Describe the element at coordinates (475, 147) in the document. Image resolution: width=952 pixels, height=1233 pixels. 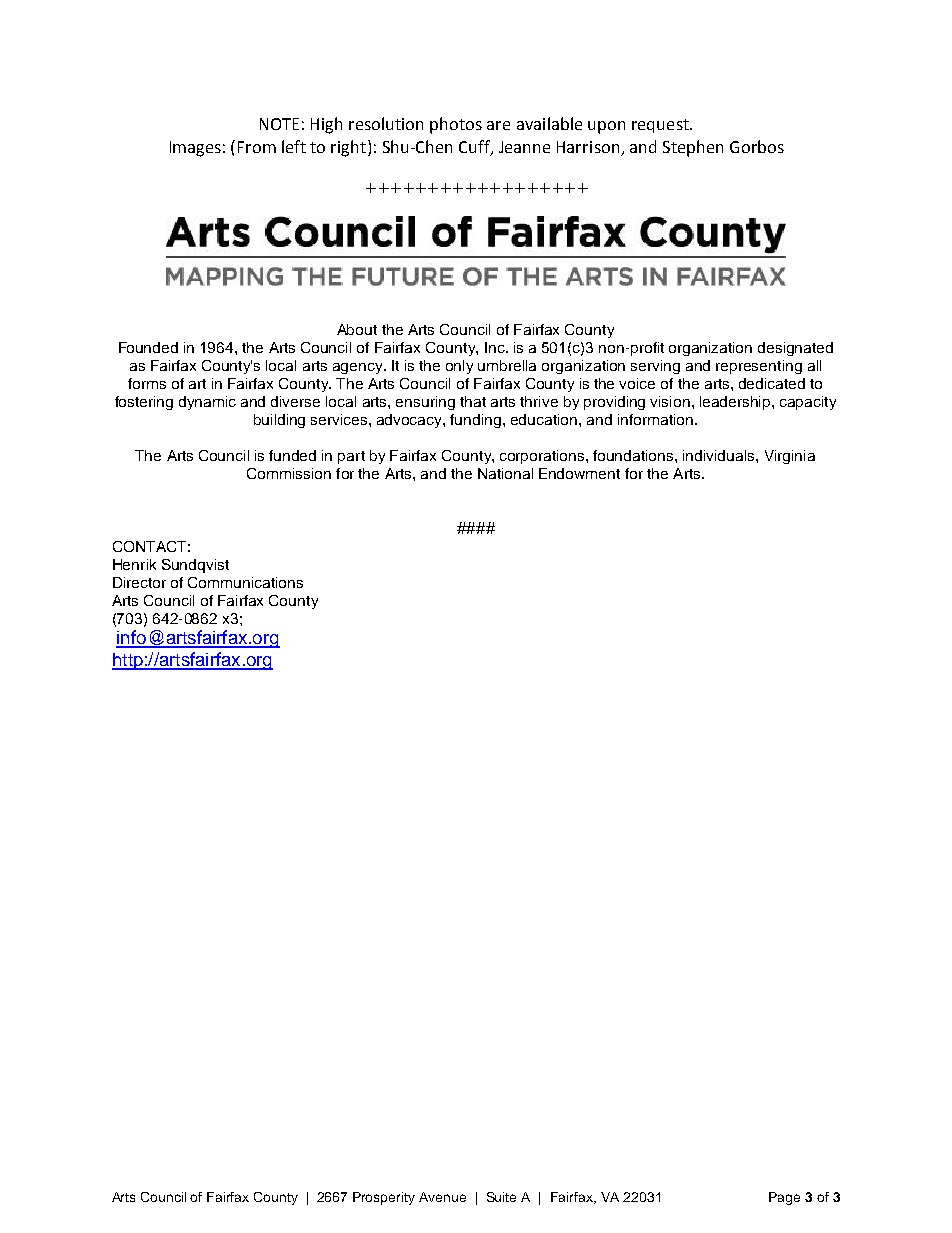
I see `Cuff` at that location.
